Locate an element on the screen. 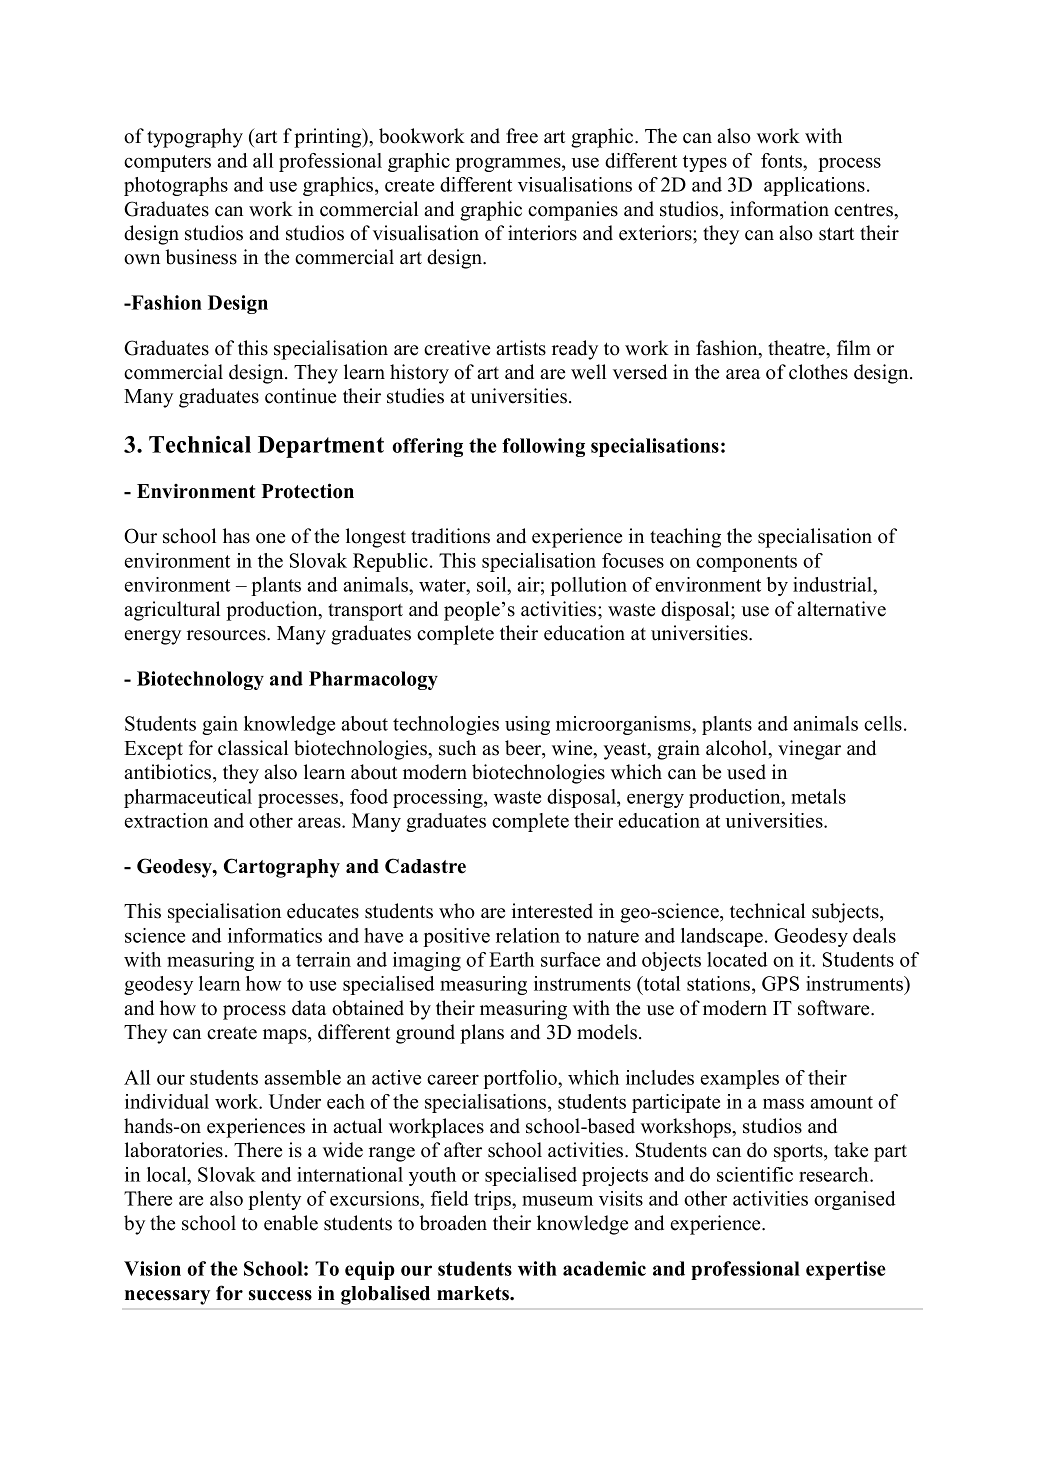  plans is located at coordinates (482, 1034).
